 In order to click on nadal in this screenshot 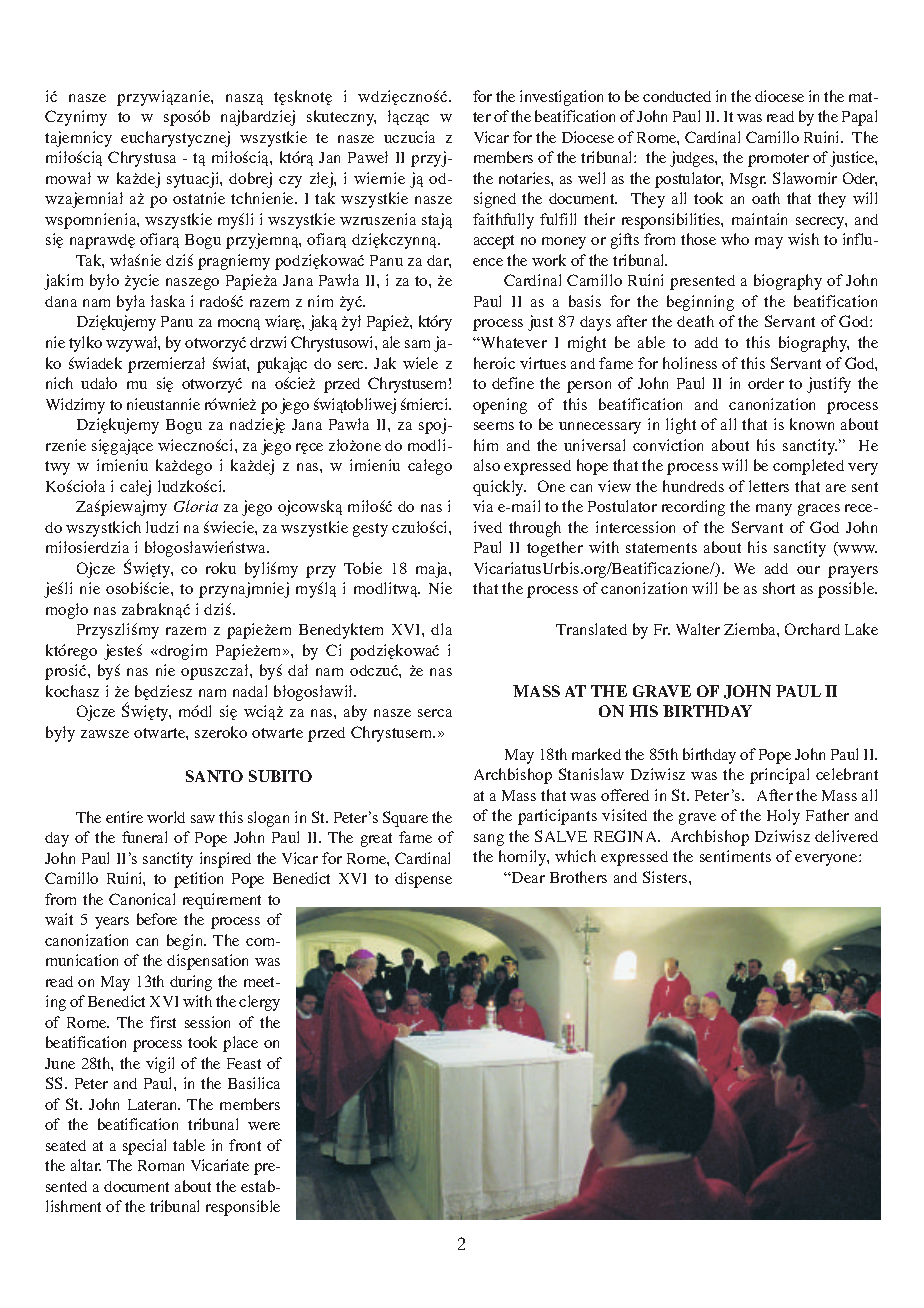, I will do `click(250, 691)`.
